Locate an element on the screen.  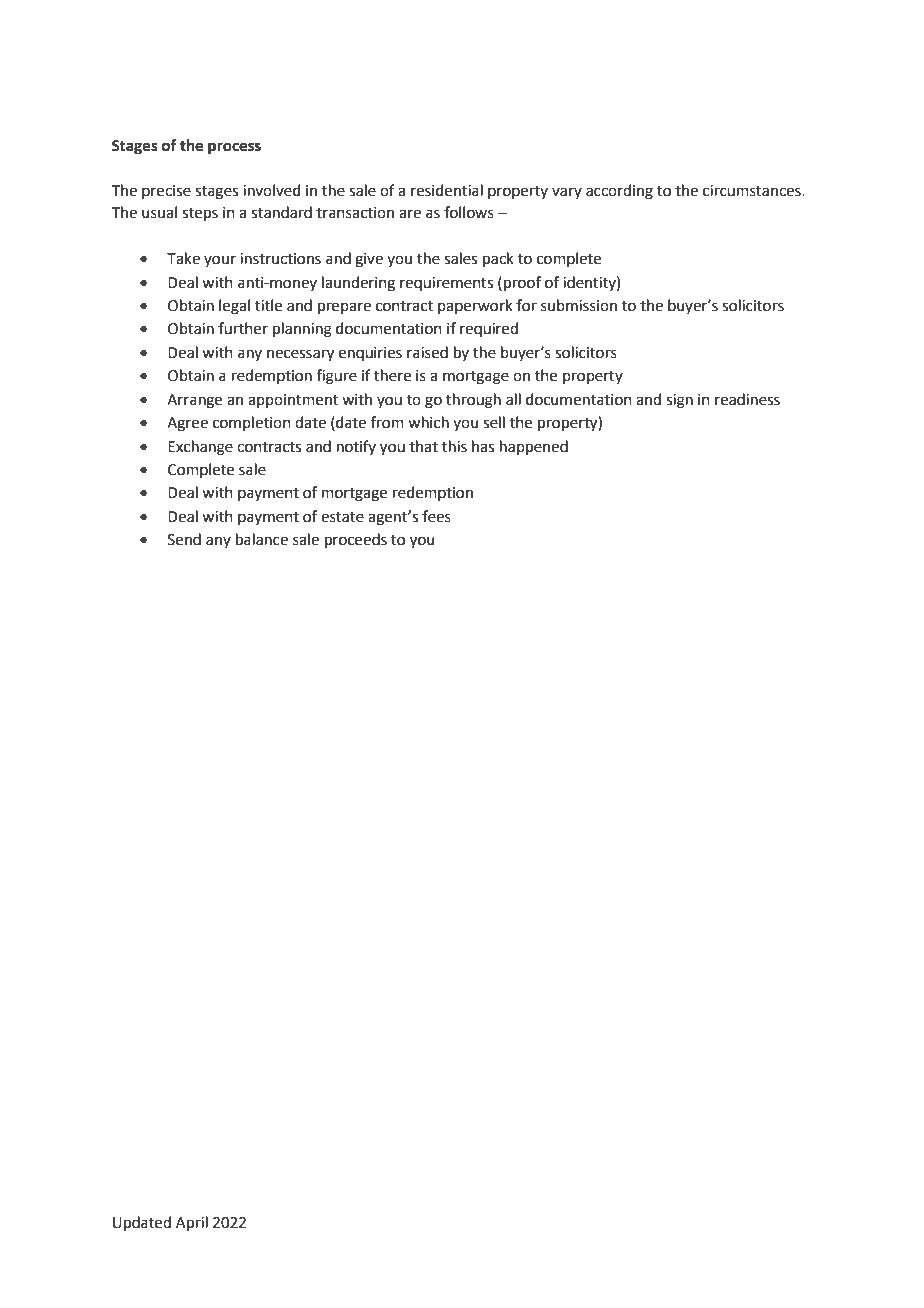
fees is located at coordinates (436, 516).
